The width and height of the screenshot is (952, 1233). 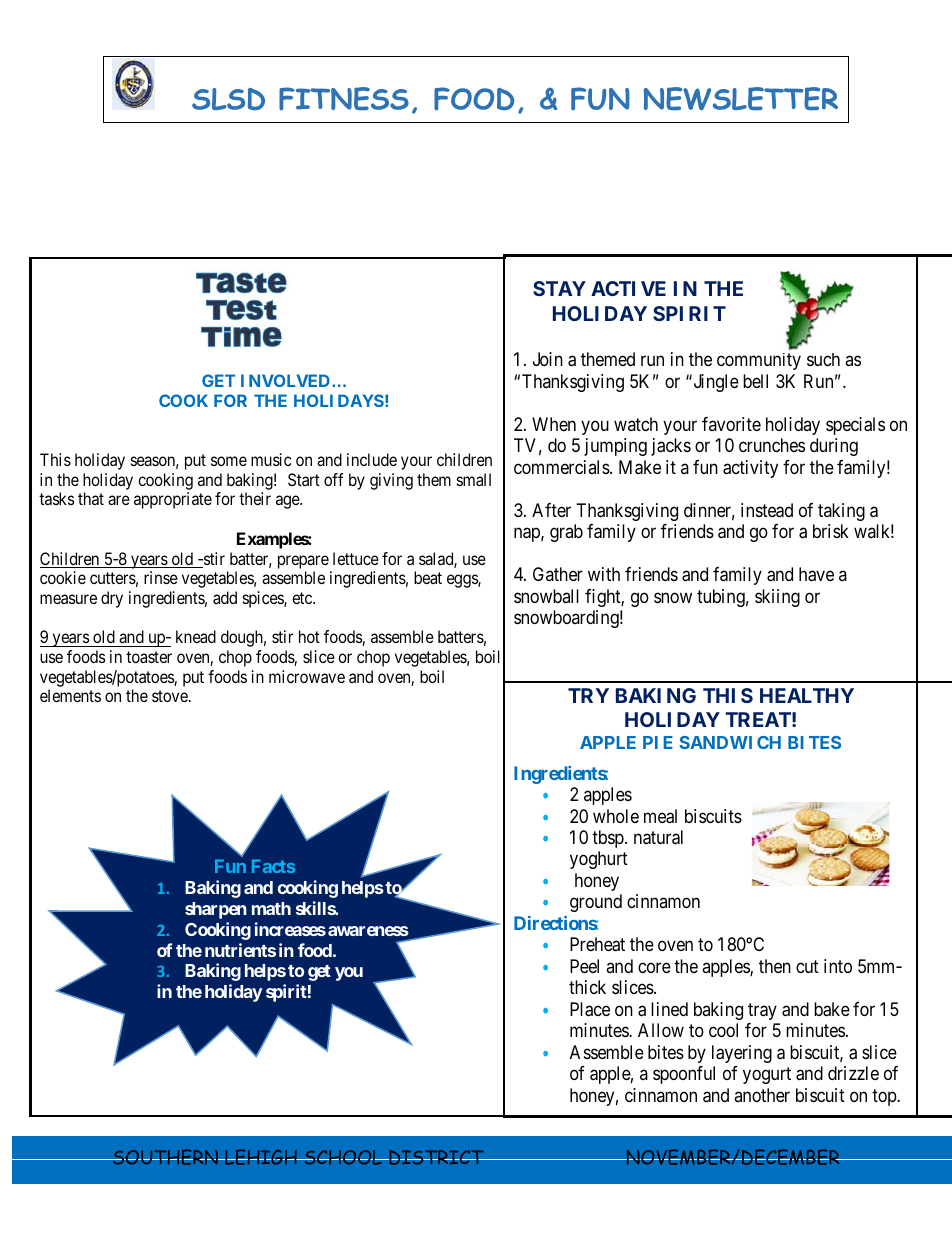 What do you see at coordinates (628, 288) in the screenshot?
I see `ACTIVE` at bounding box center [628, 288].
